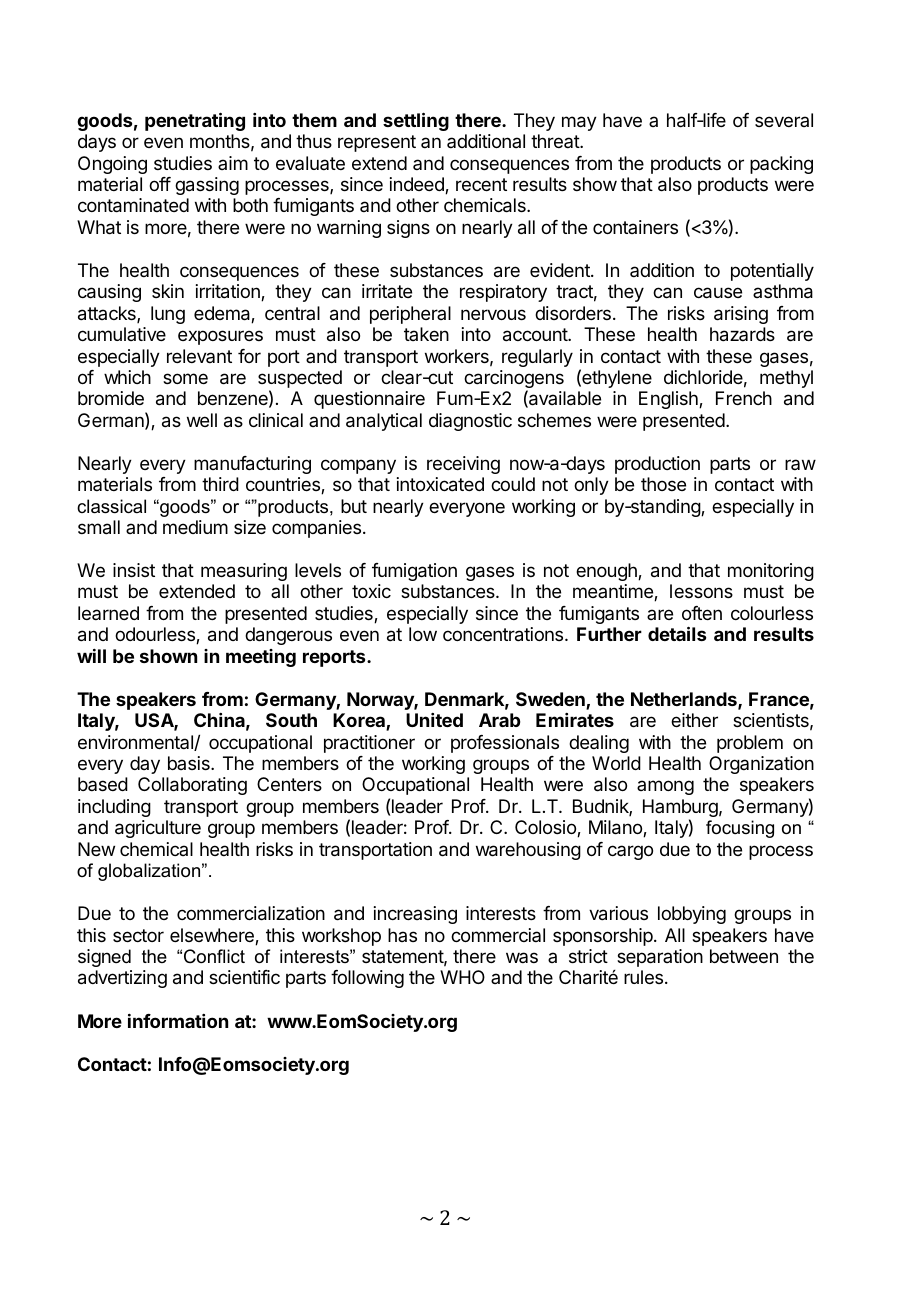 The height and width of the screenshot is (1308, 924). I want to click on WHO, so click(462, 977).
